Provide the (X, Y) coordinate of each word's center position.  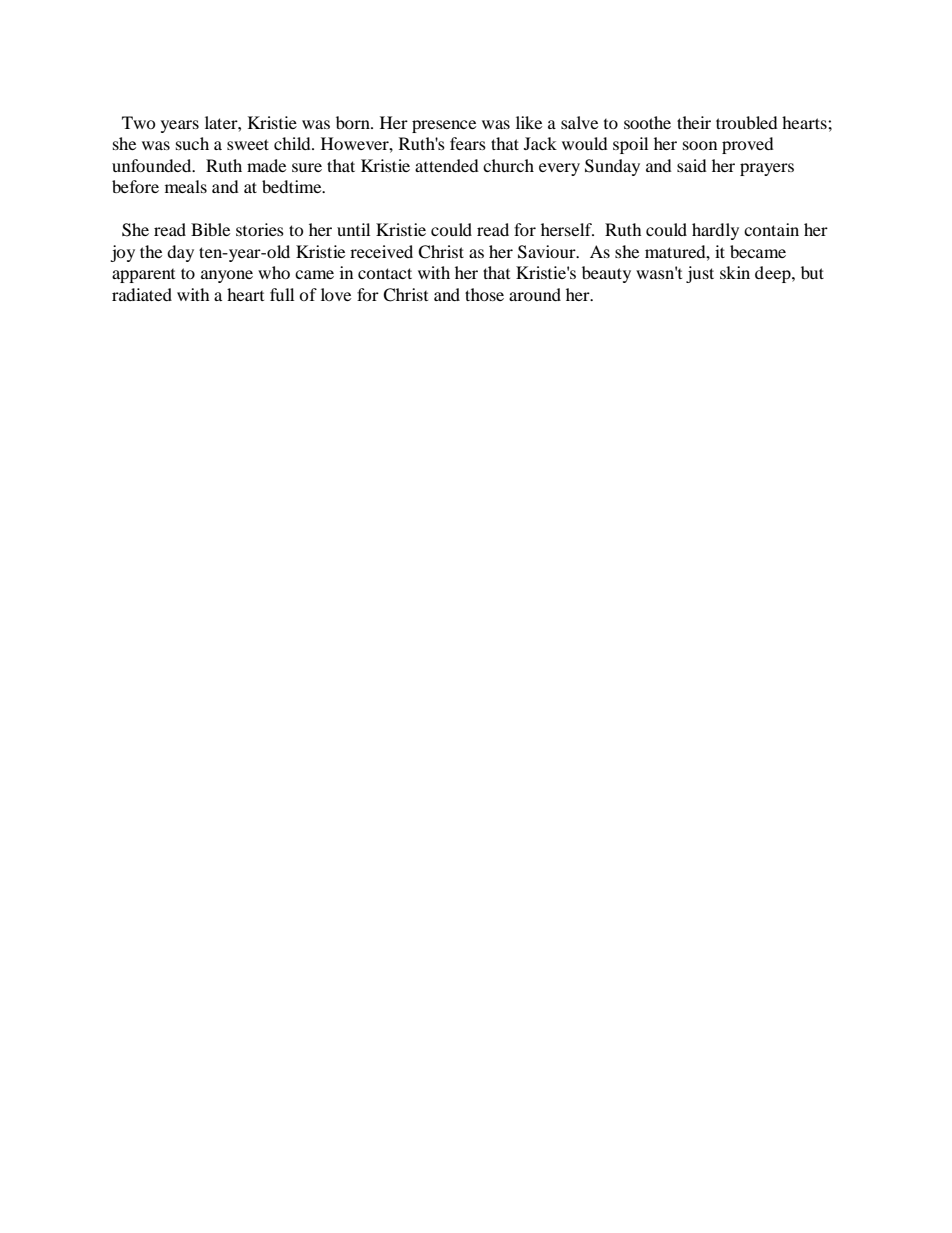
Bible (210, 229)
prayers (767, 169)
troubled (747, 122)
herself (567, 229)
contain (771, 229)
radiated (142, 294)
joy (122, 253)
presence (444, 126)
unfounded (153, 165)
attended (447, 165)
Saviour (548, 252)
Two (139, 122)
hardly (715, 231)
